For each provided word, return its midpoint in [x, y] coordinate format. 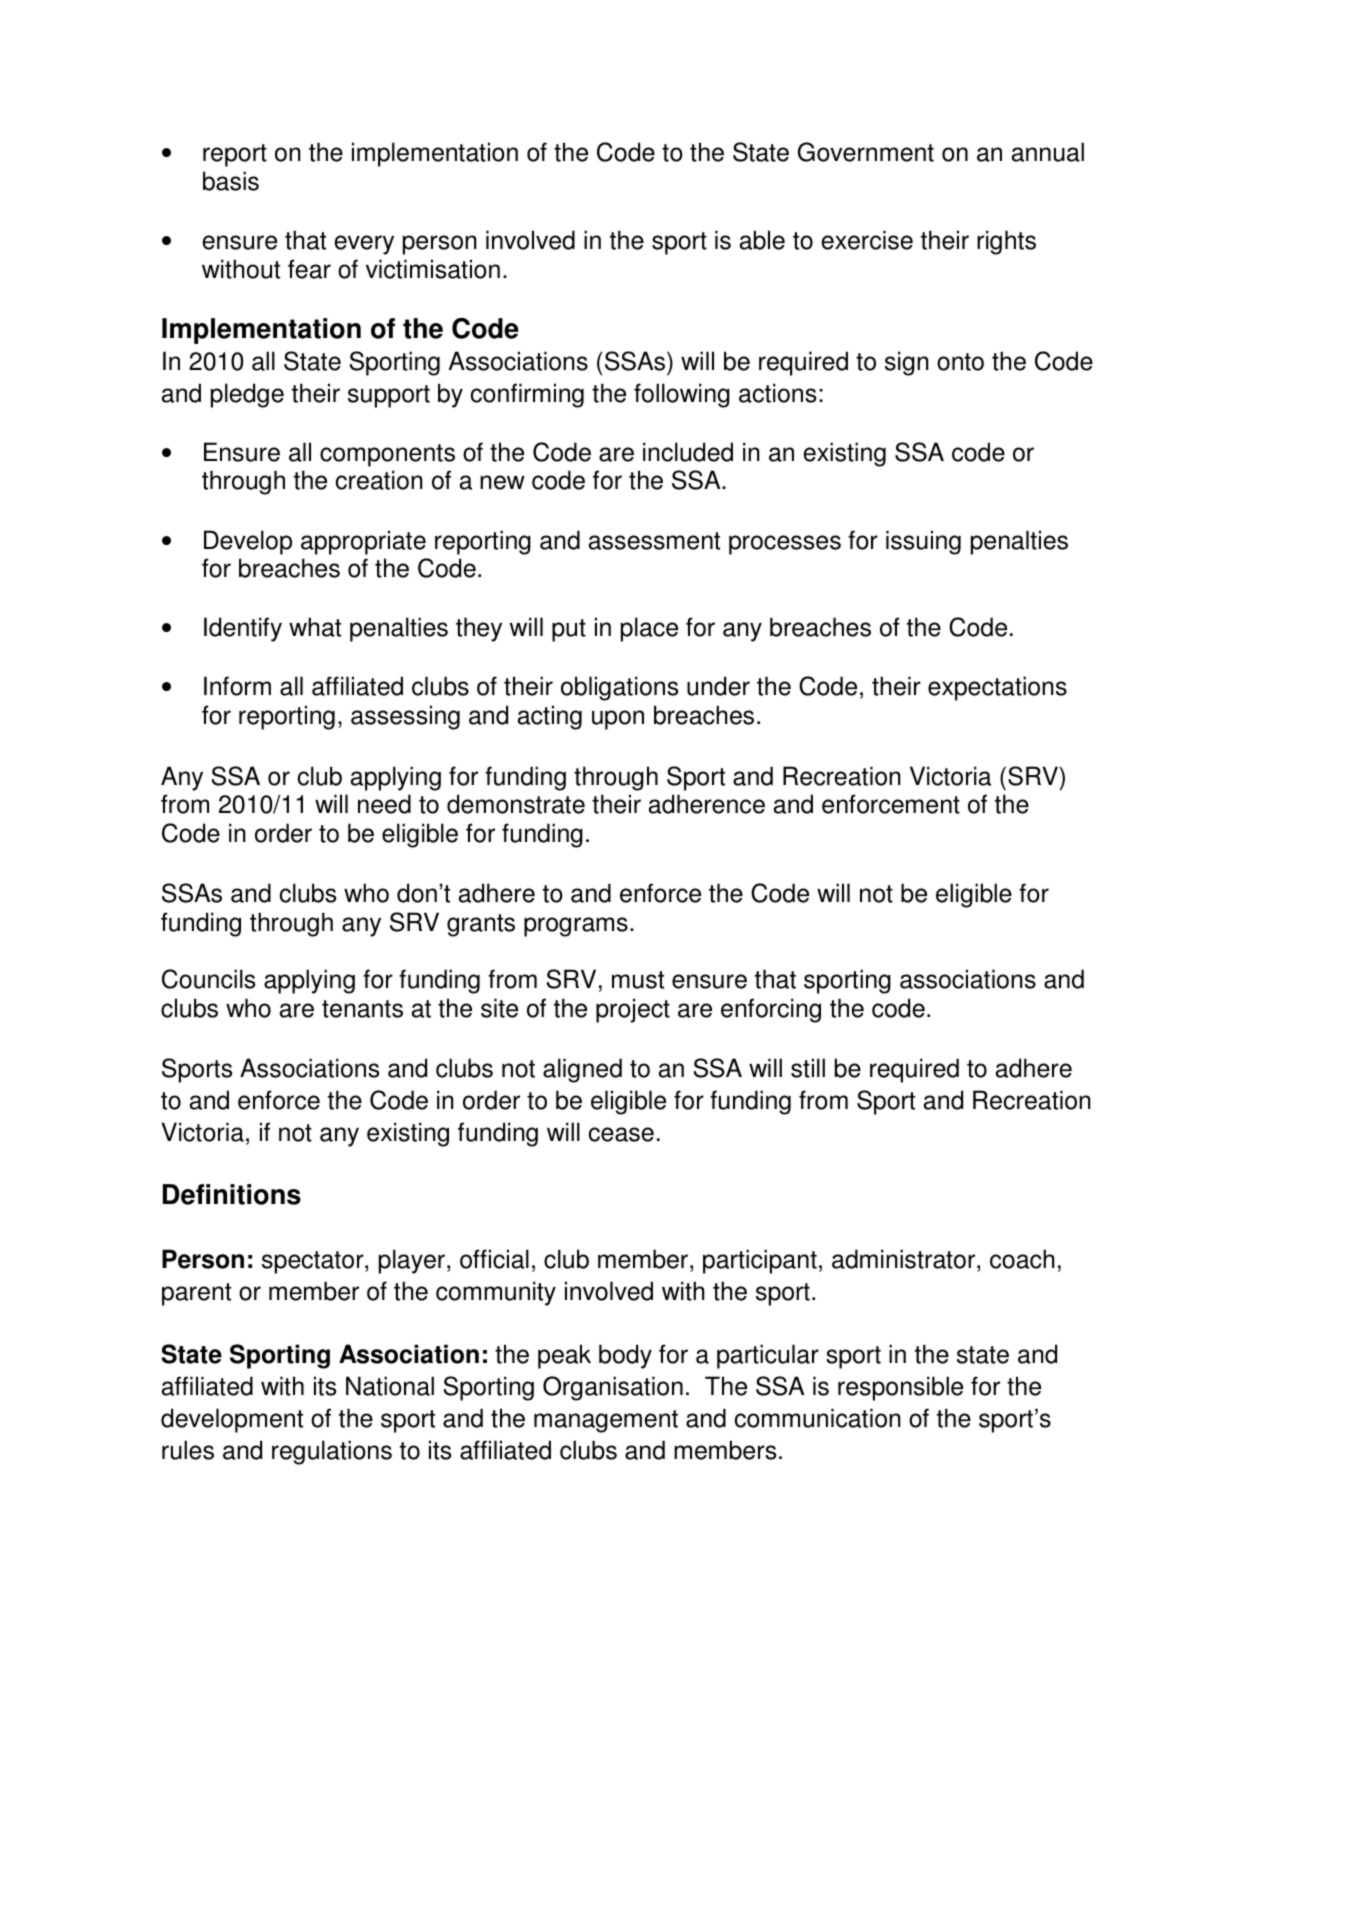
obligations [619, 688]
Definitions [232, 1194]
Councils [208, 979]
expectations [997, 688]
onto [960, 362]
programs [576, 927]
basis [231, 181]
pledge [247, 395]
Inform [237, 686]
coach [1022, 1259]
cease [621, 1134]
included [688, 452]
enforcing [771, 1010]
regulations [332, 1452]
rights [1006, 242]
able [762, 240]
